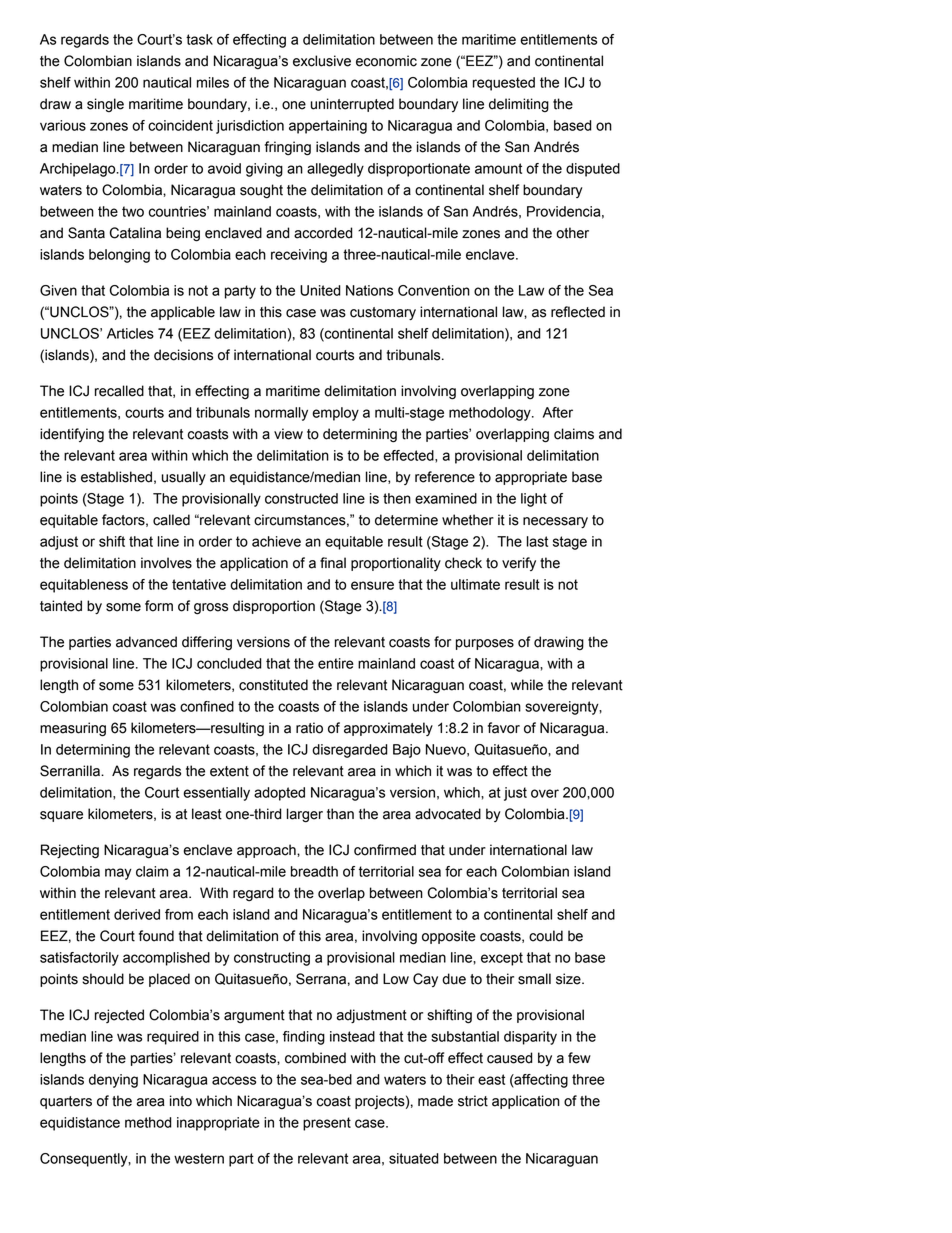 This screenshot has height=1233, width=952. I want to click on exclusive, so click(322, 61).
